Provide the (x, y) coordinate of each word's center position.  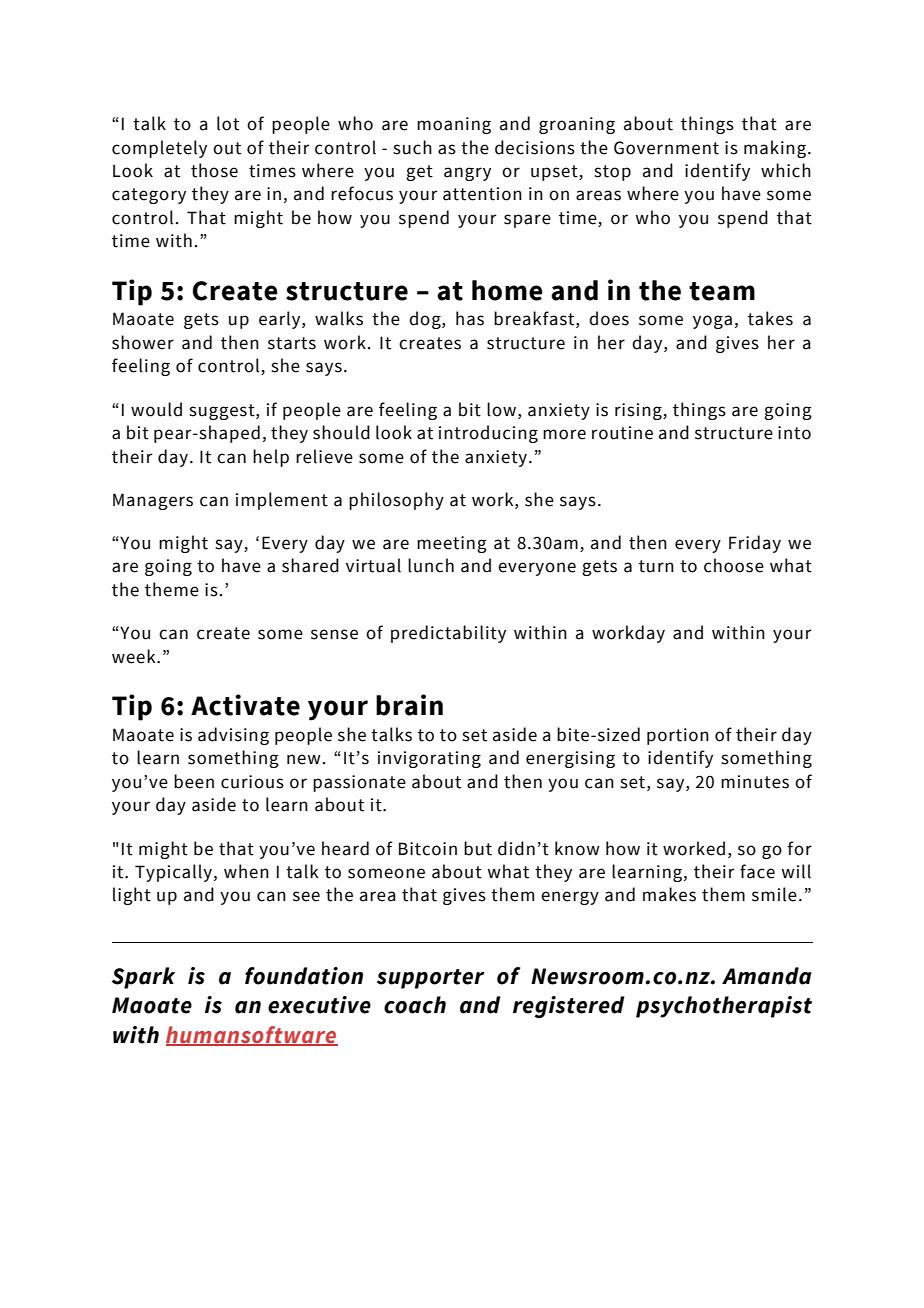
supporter (431, 979)
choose (734, 565)
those (214, 170)
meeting (452, 544)
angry (467, 174)
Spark (143, 978)
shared (310, 565)
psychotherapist (724, 1007)
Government (666, 148)
